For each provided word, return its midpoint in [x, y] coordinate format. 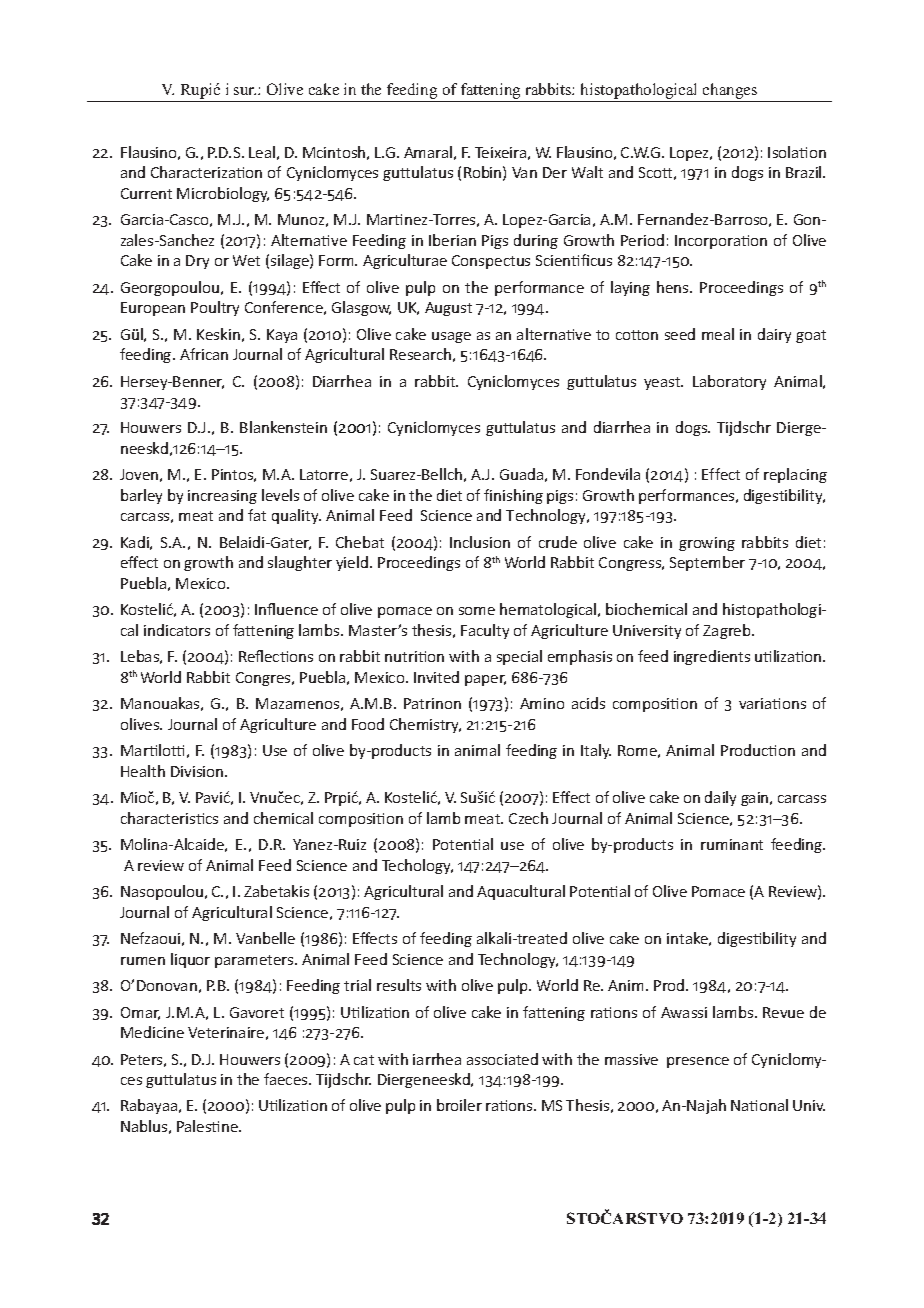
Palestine [208, 1126]
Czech [528, 818]
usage [451, 337]
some [477, 611]
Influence [286, 609]
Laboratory [729, 382]
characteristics [169, 818]
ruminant [732, 844]
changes [730, 91]
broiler [459, 1105]
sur [245, 91]
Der [555, 172]
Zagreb [728, 631]
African [204, 354]
